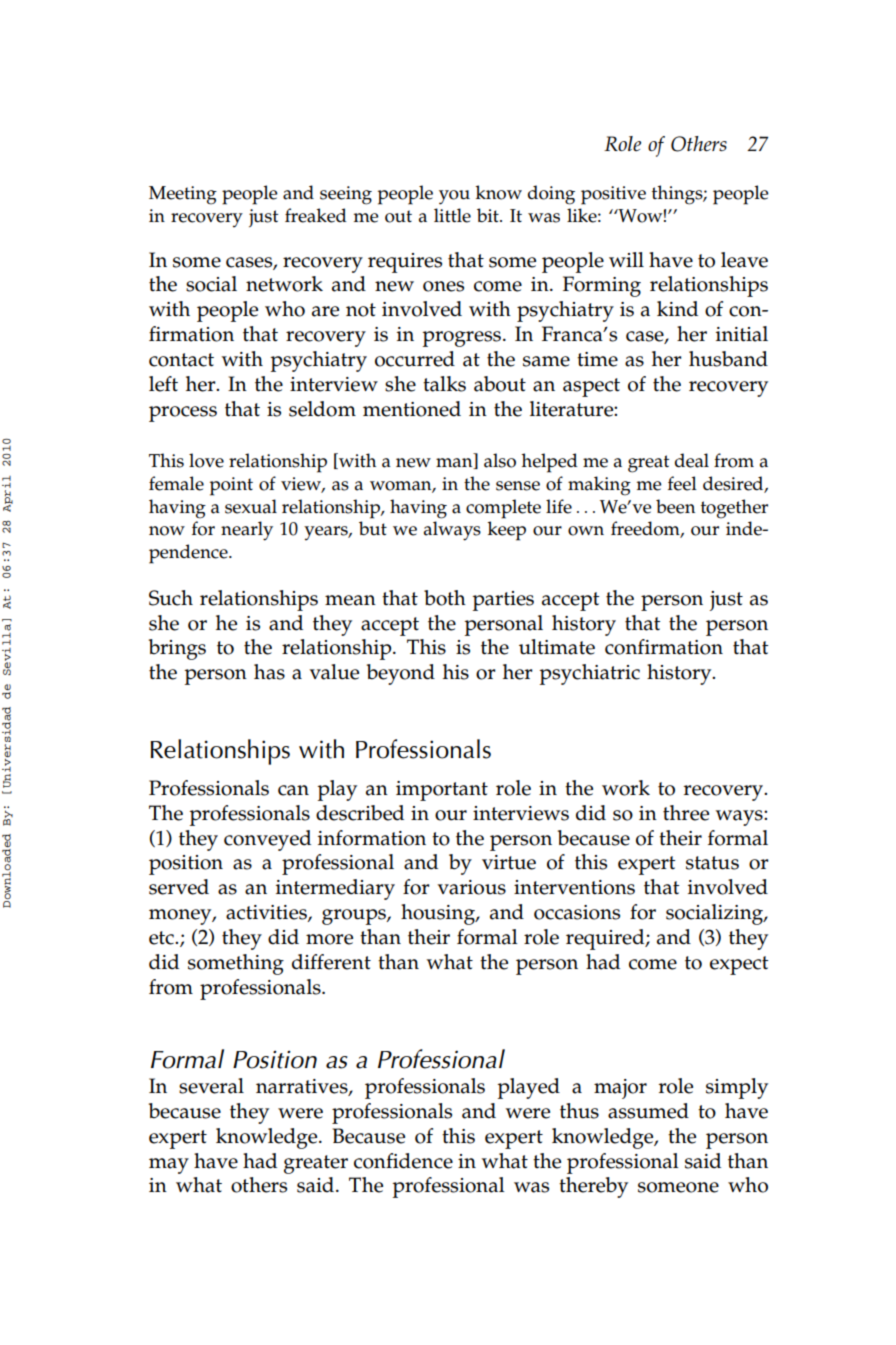 The image size is (896, 1345). What do you see at coordinates (739, 965) in the document?
I see `expect` at bounding box center [739, 965].
